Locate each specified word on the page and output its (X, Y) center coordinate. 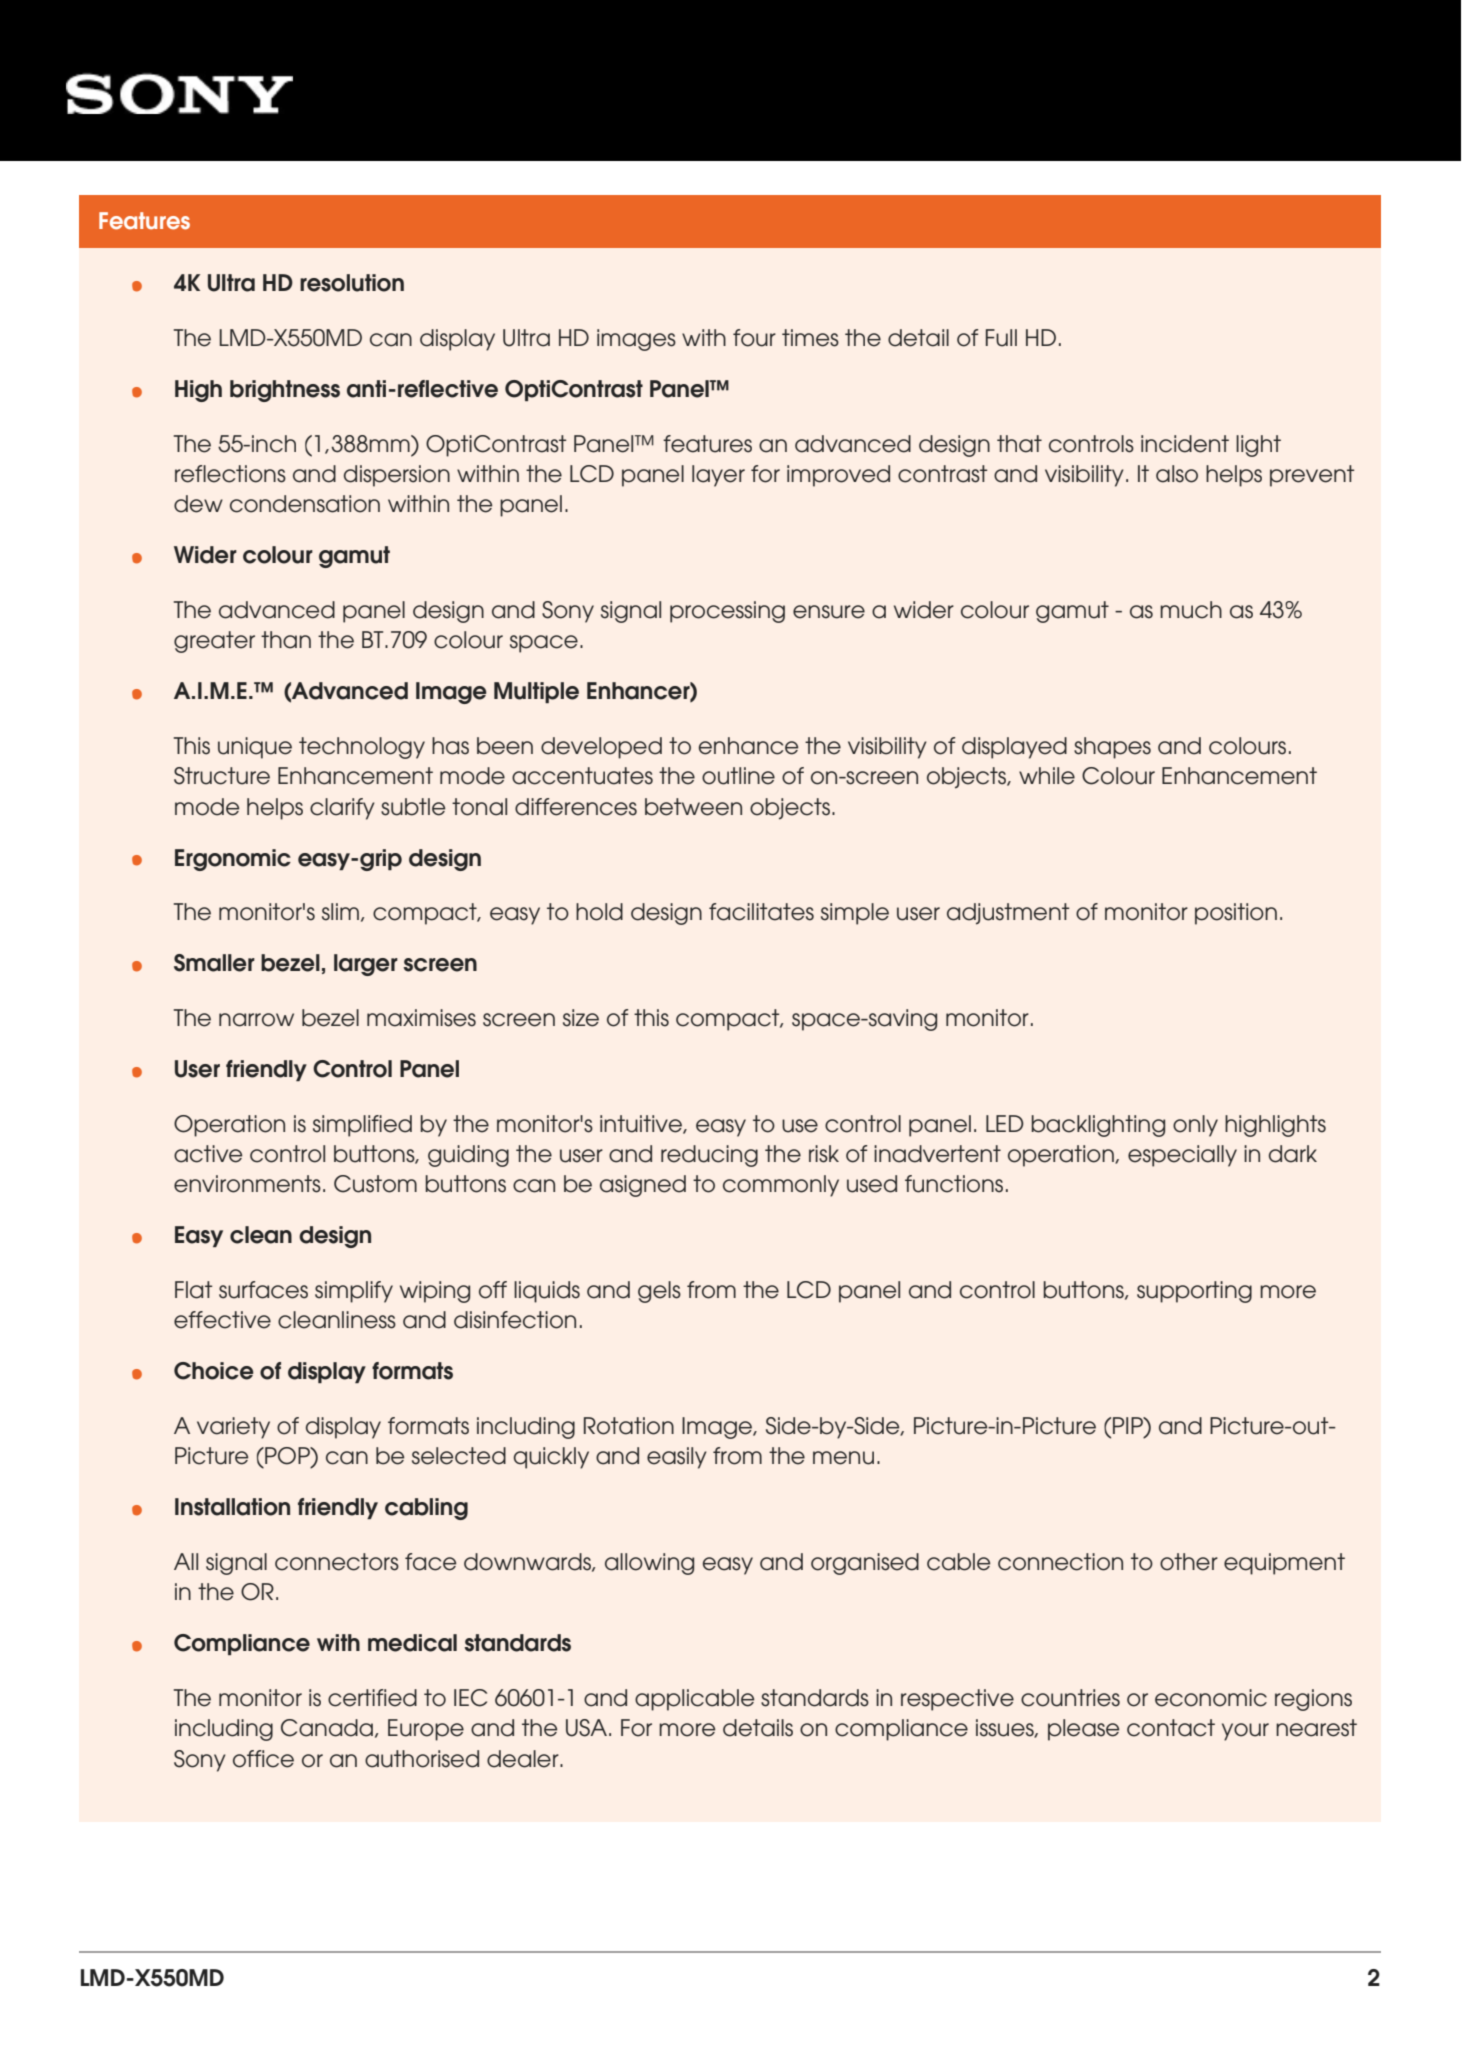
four (754, 338)
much (1191, 610)
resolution (352, 283)
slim (340, 912)
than (286, 640)
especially (1182, 1156)
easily (677, 1458)
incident (1185, 444)
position (1236, 914)
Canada (328, 1728)
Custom (375, 1184)
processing (727, 612)
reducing (709, 1156)
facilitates (761, 912)
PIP (1129, 1427)
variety (233, 1428)
